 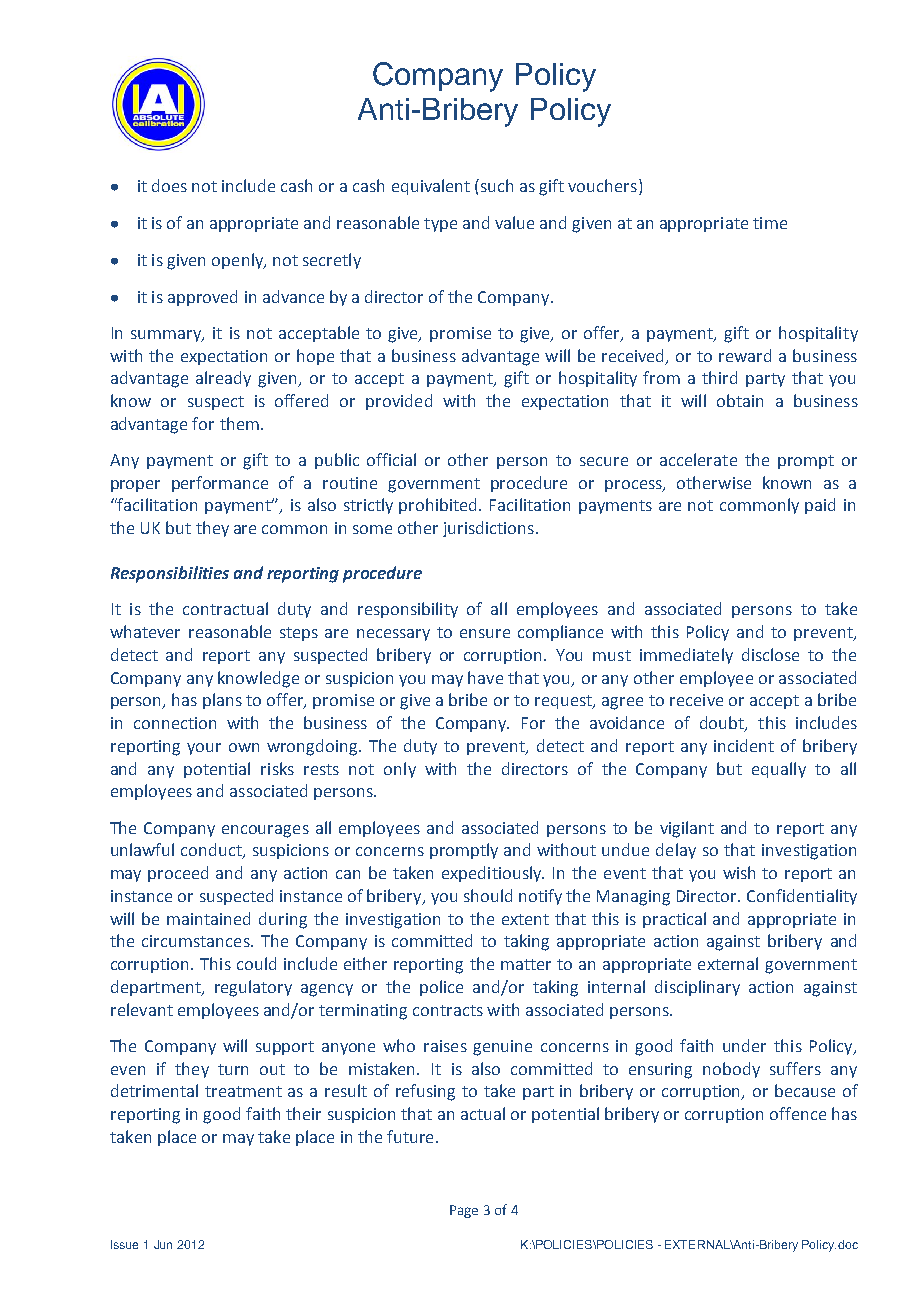 I want to click on jurisdictions, so click(x=488, y=529).
